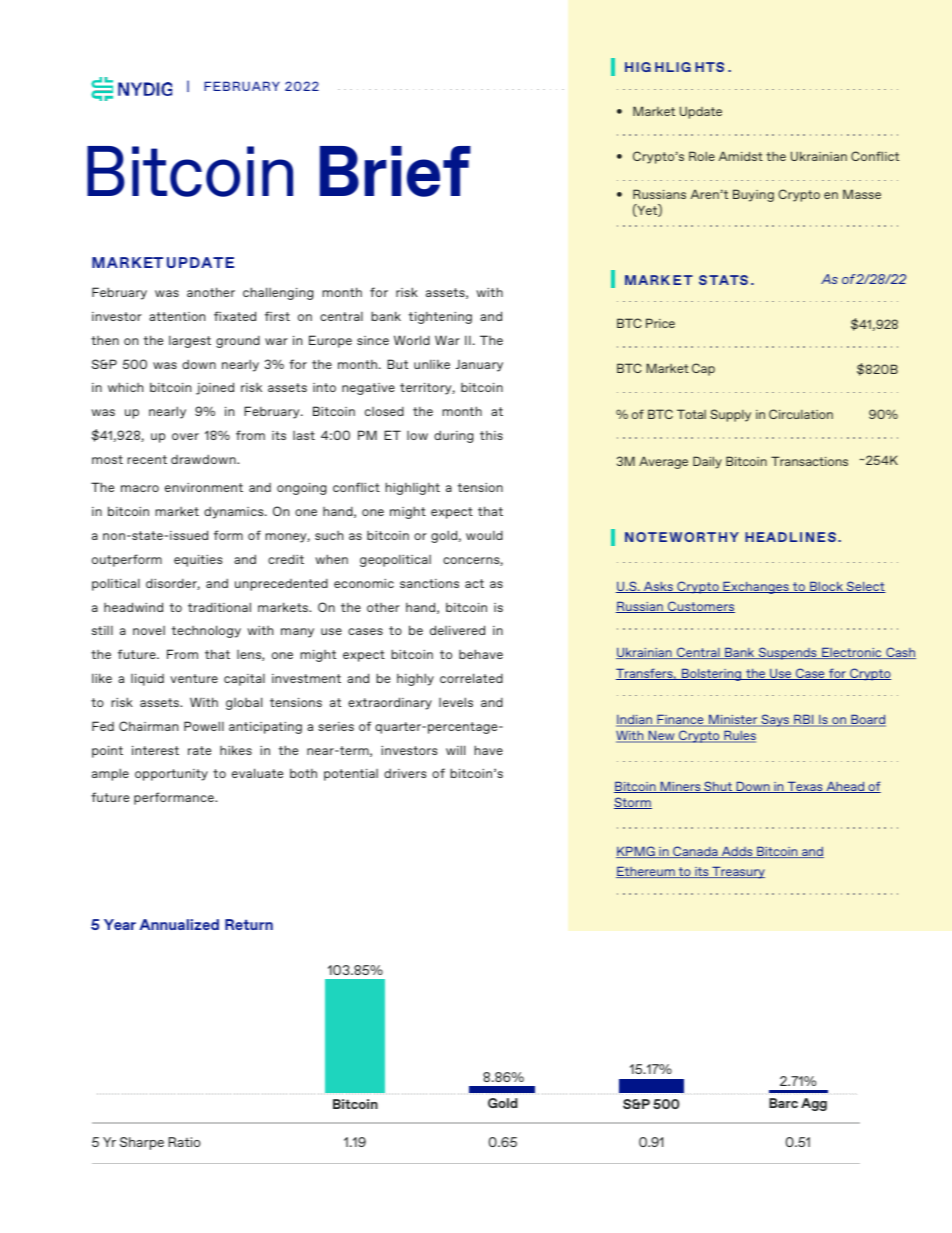 This screenshot has width=952, height=1233. What do you see at coordinates (395, 171) in the screenshot?
I see `Brief` at bounding box center [395, 171].
